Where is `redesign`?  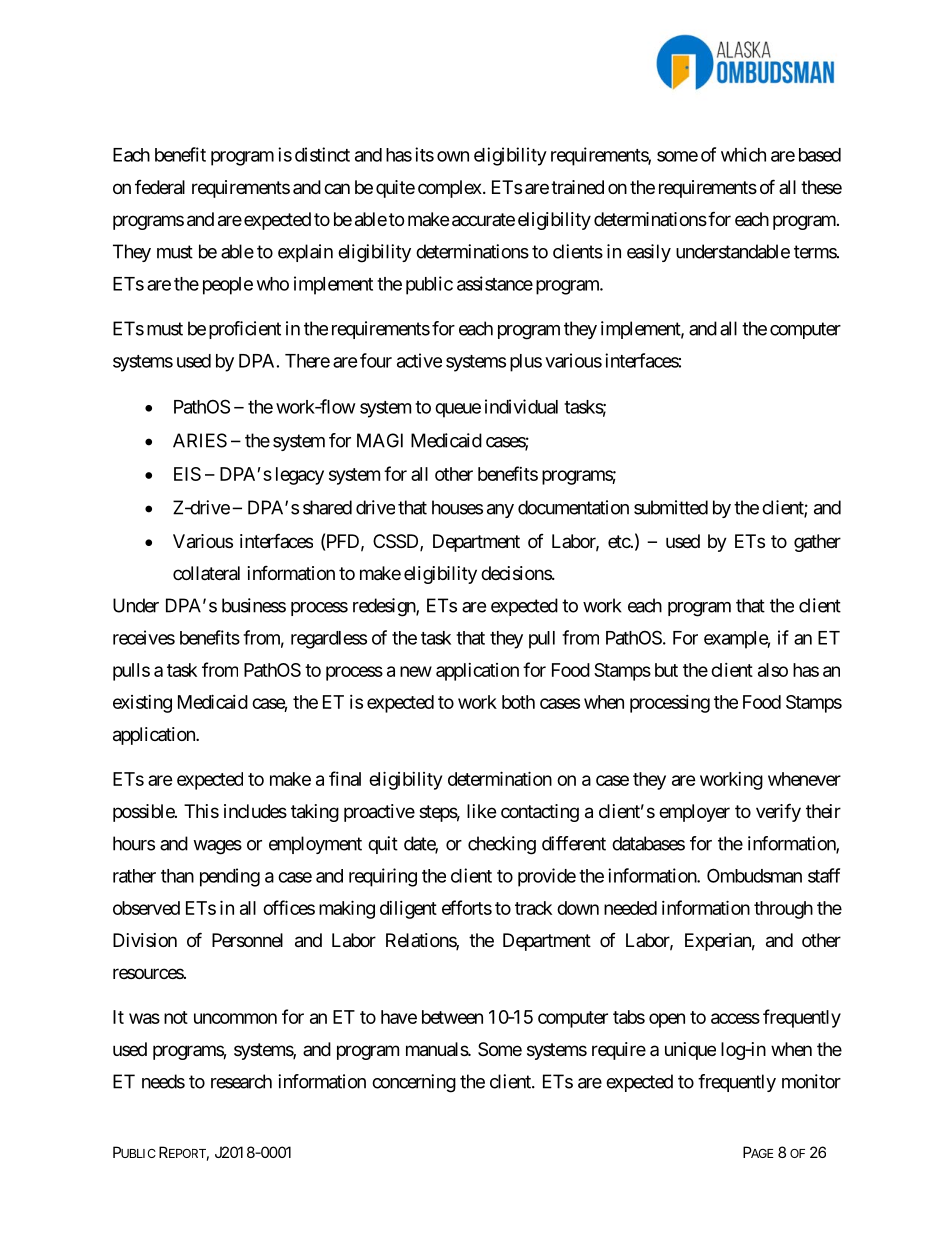
redesign is located at coordinates (385, 607).
